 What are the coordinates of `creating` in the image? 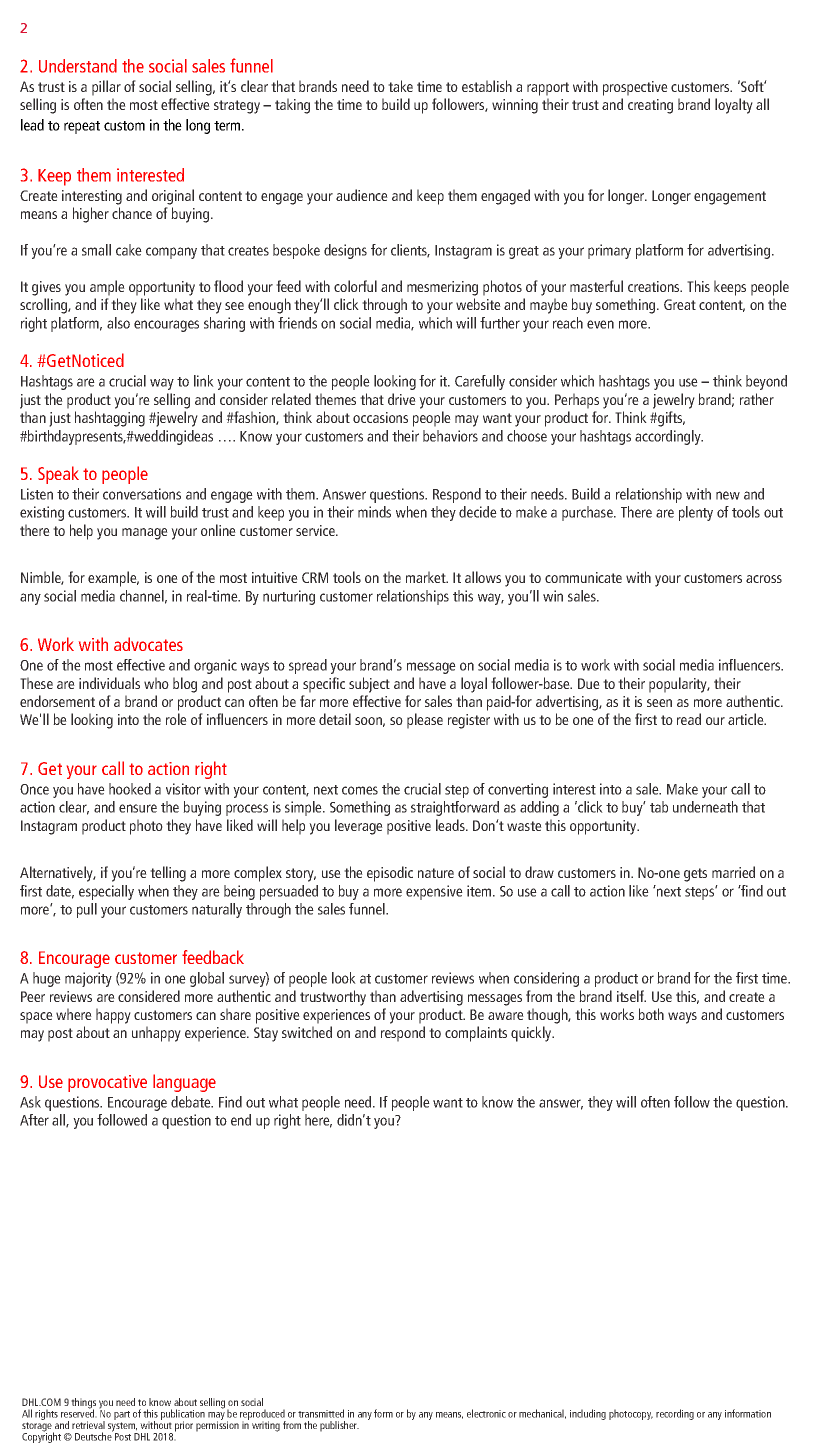 It's located at (650, 106).
